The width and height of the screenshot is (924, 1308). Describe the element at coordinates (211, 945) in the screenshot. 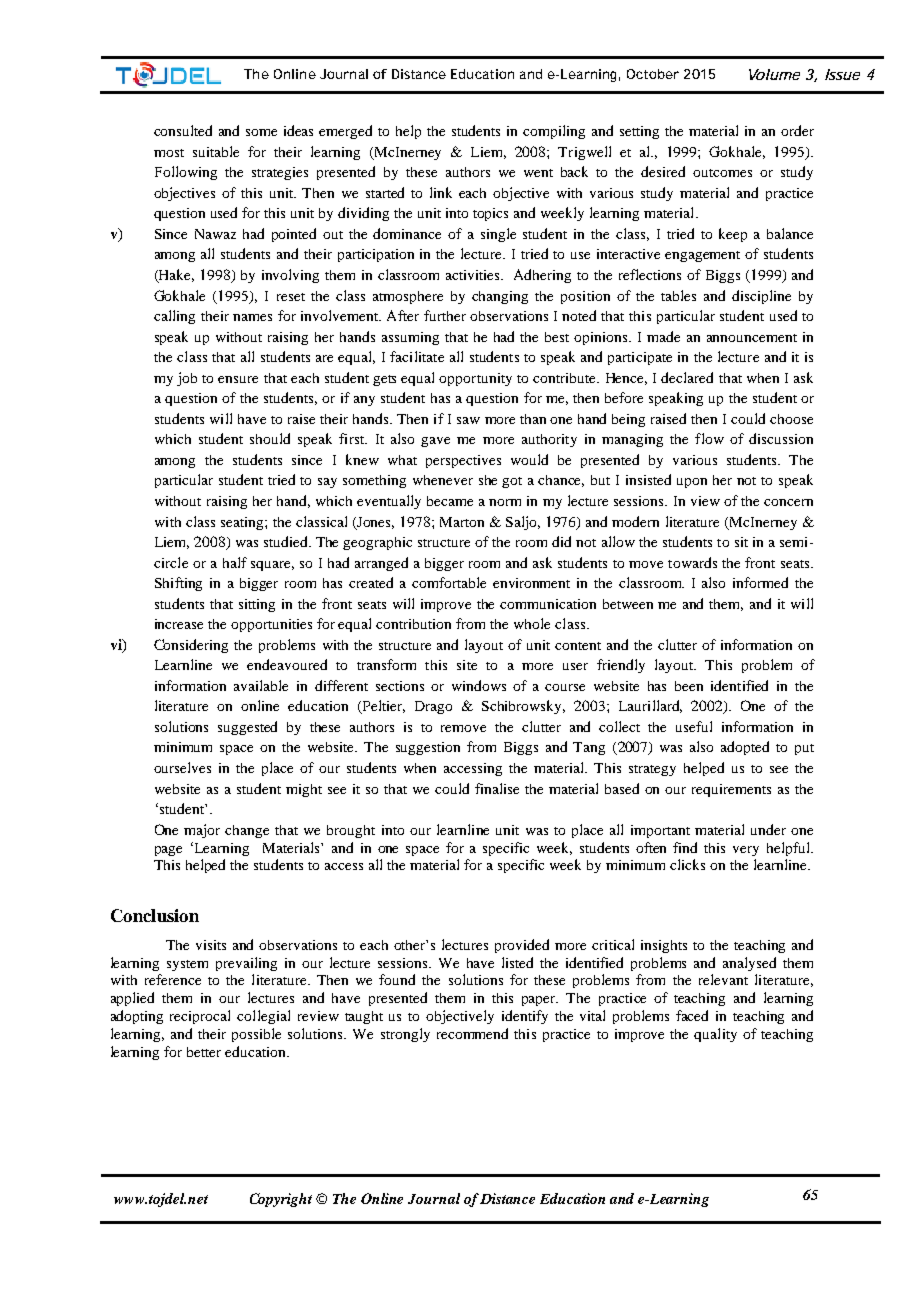

I see `visits` at that location.
